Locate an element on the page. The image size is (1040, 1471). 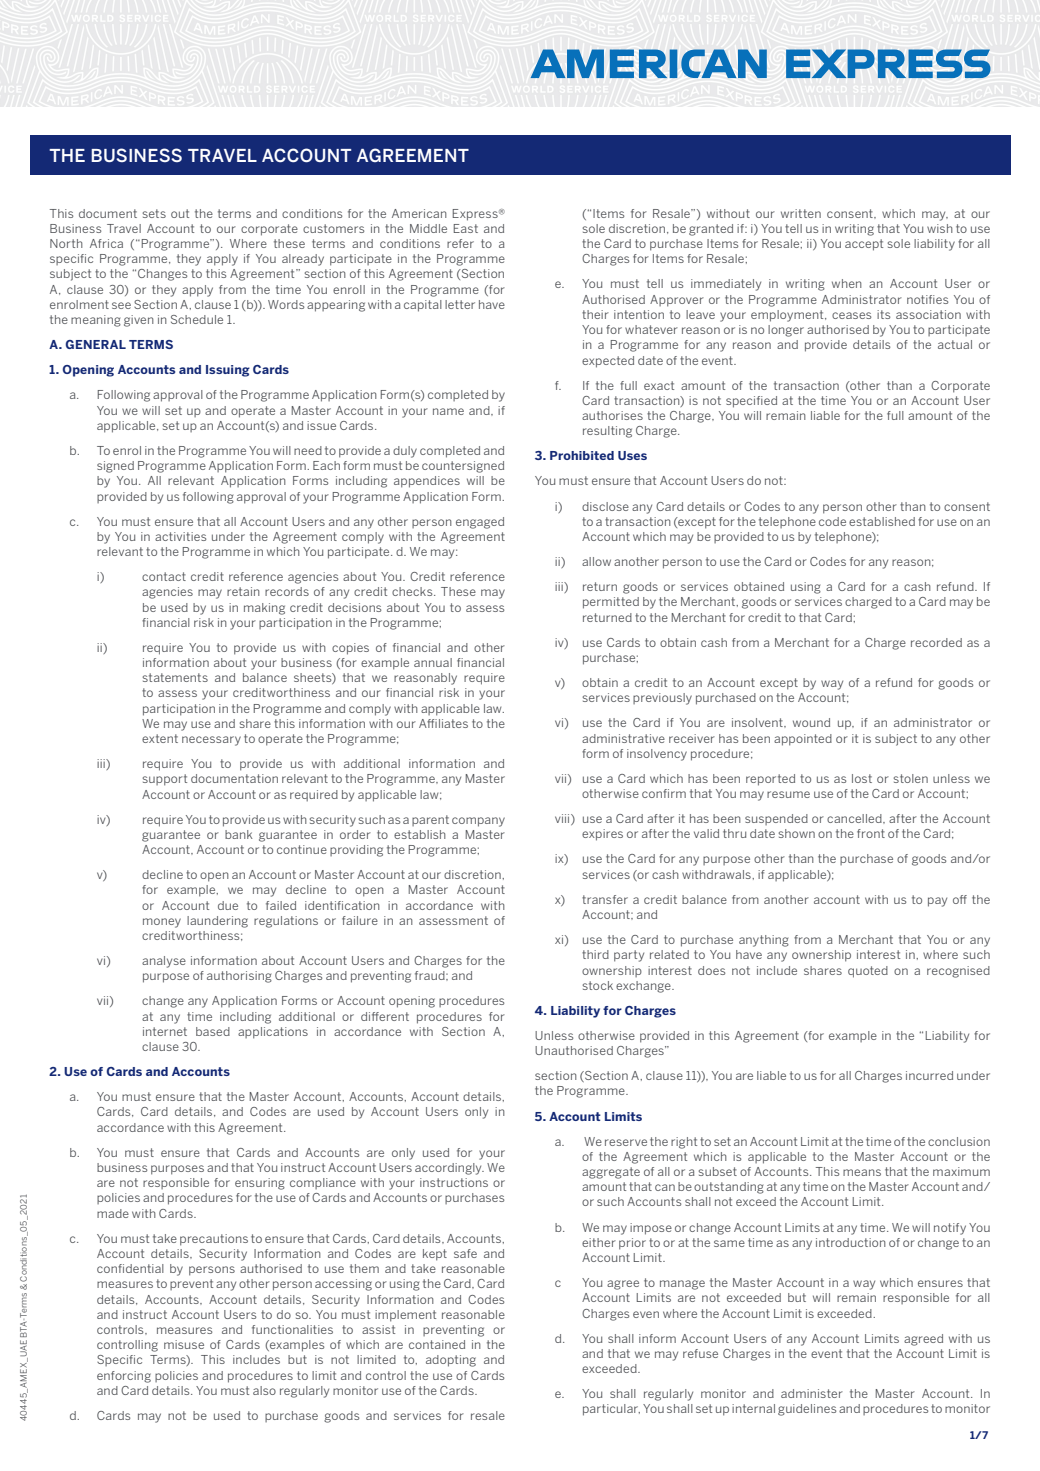
sets is located at coordinates (154, 213).
